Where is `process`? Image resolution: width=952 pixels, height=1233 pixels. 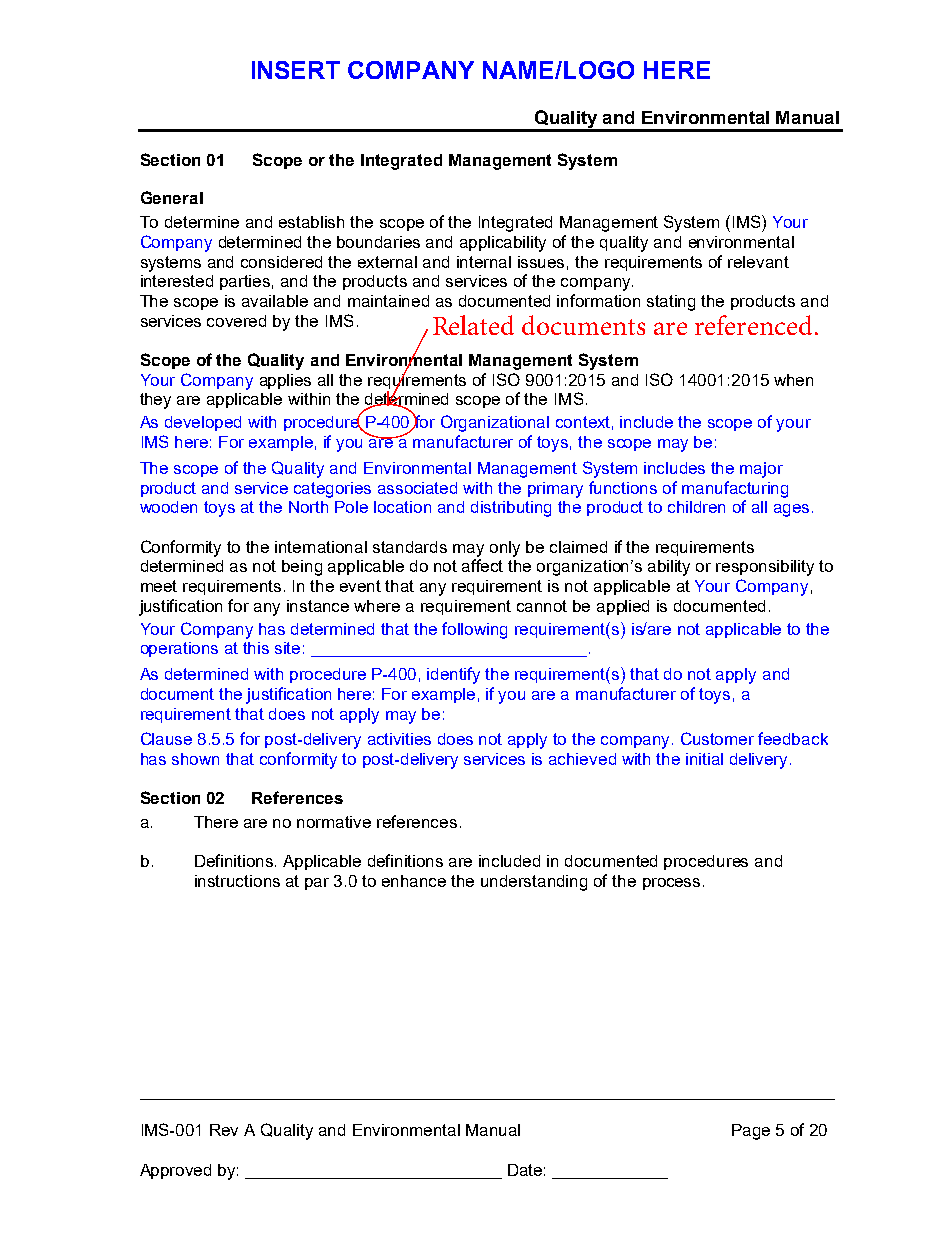
process is located at coordinates (671, 884).
